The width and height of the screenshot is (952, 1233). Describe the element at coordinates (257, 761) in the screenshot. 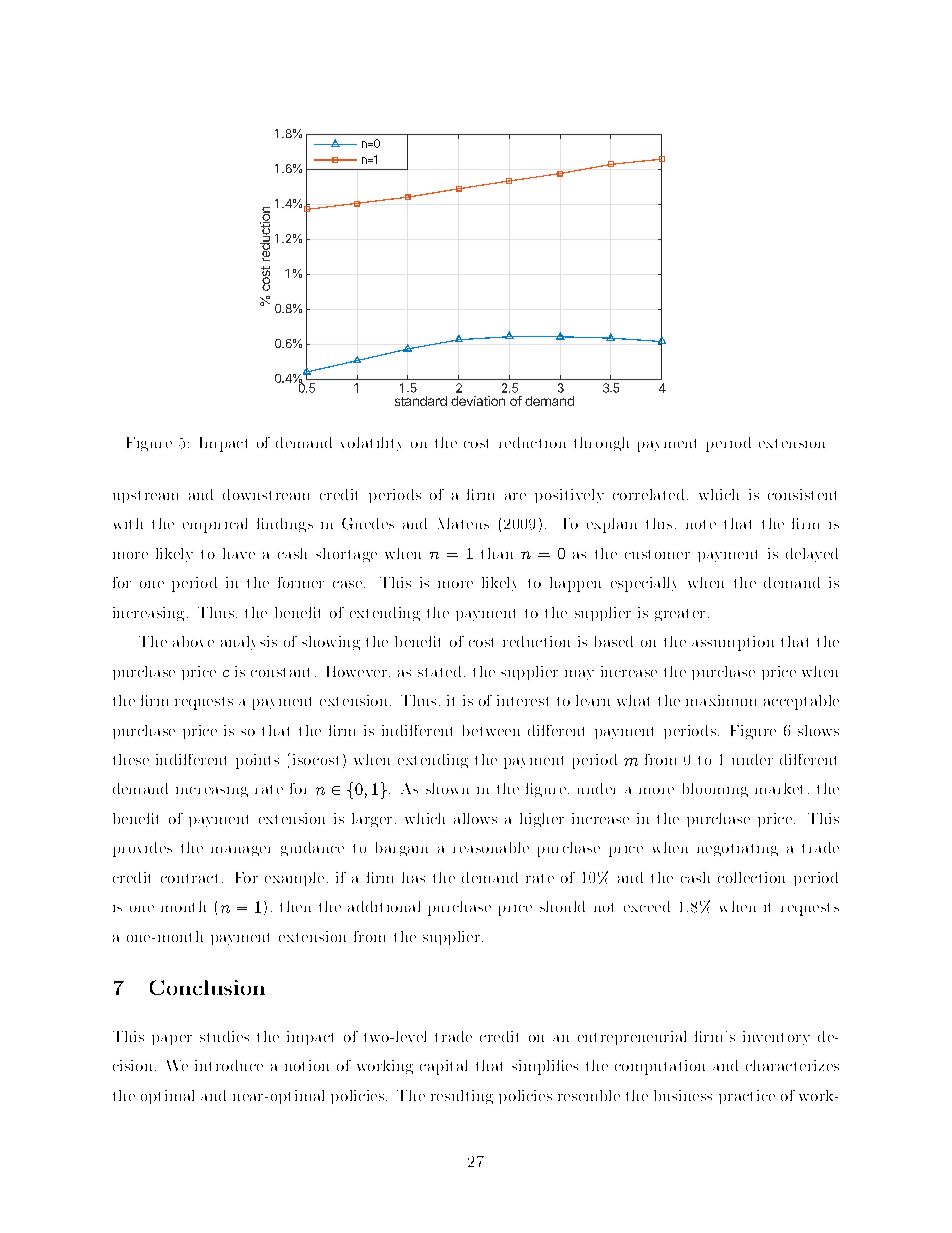

I see `points` at that location.
